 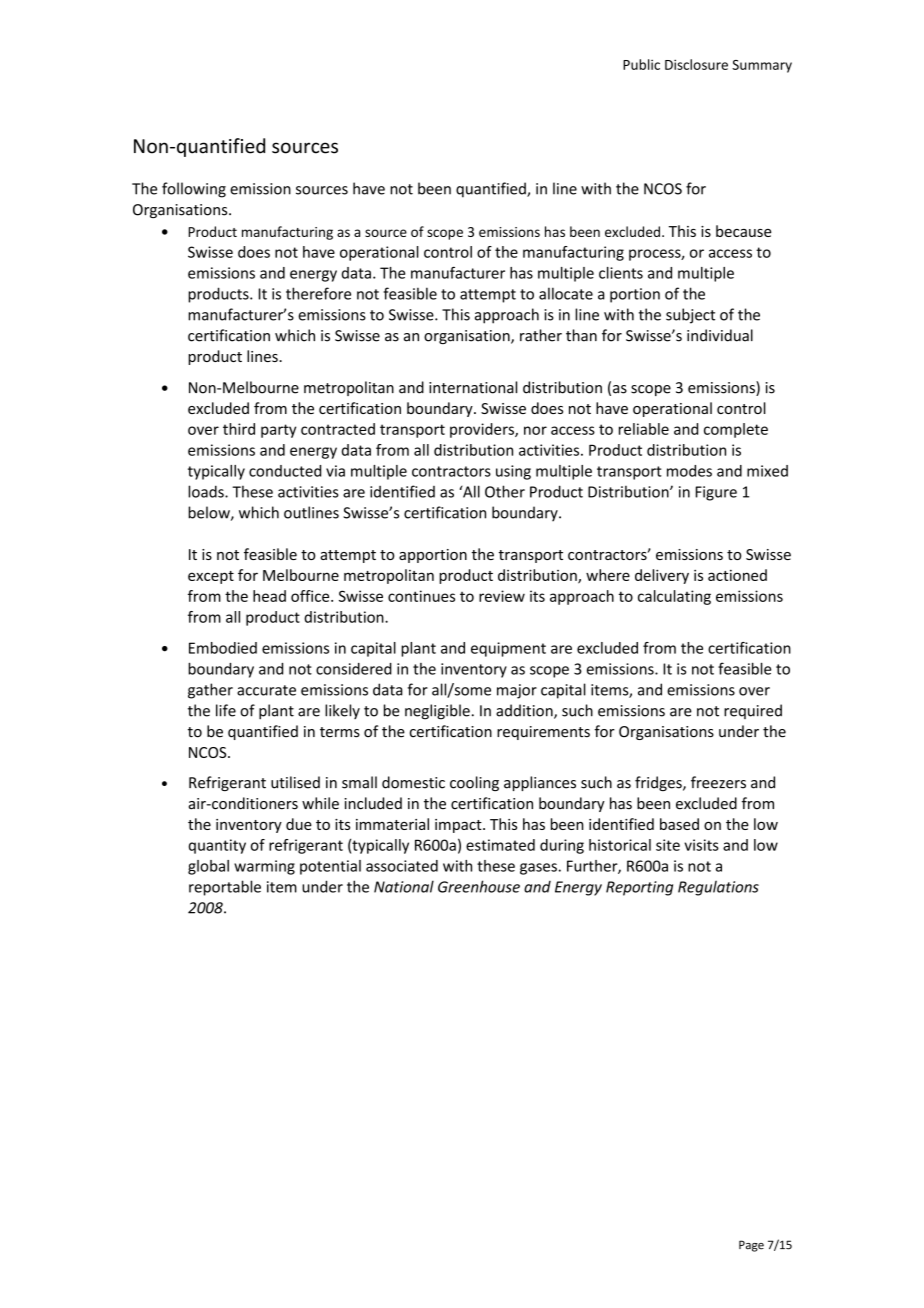 I want to click on equipment, so click(x=508, y=649).
